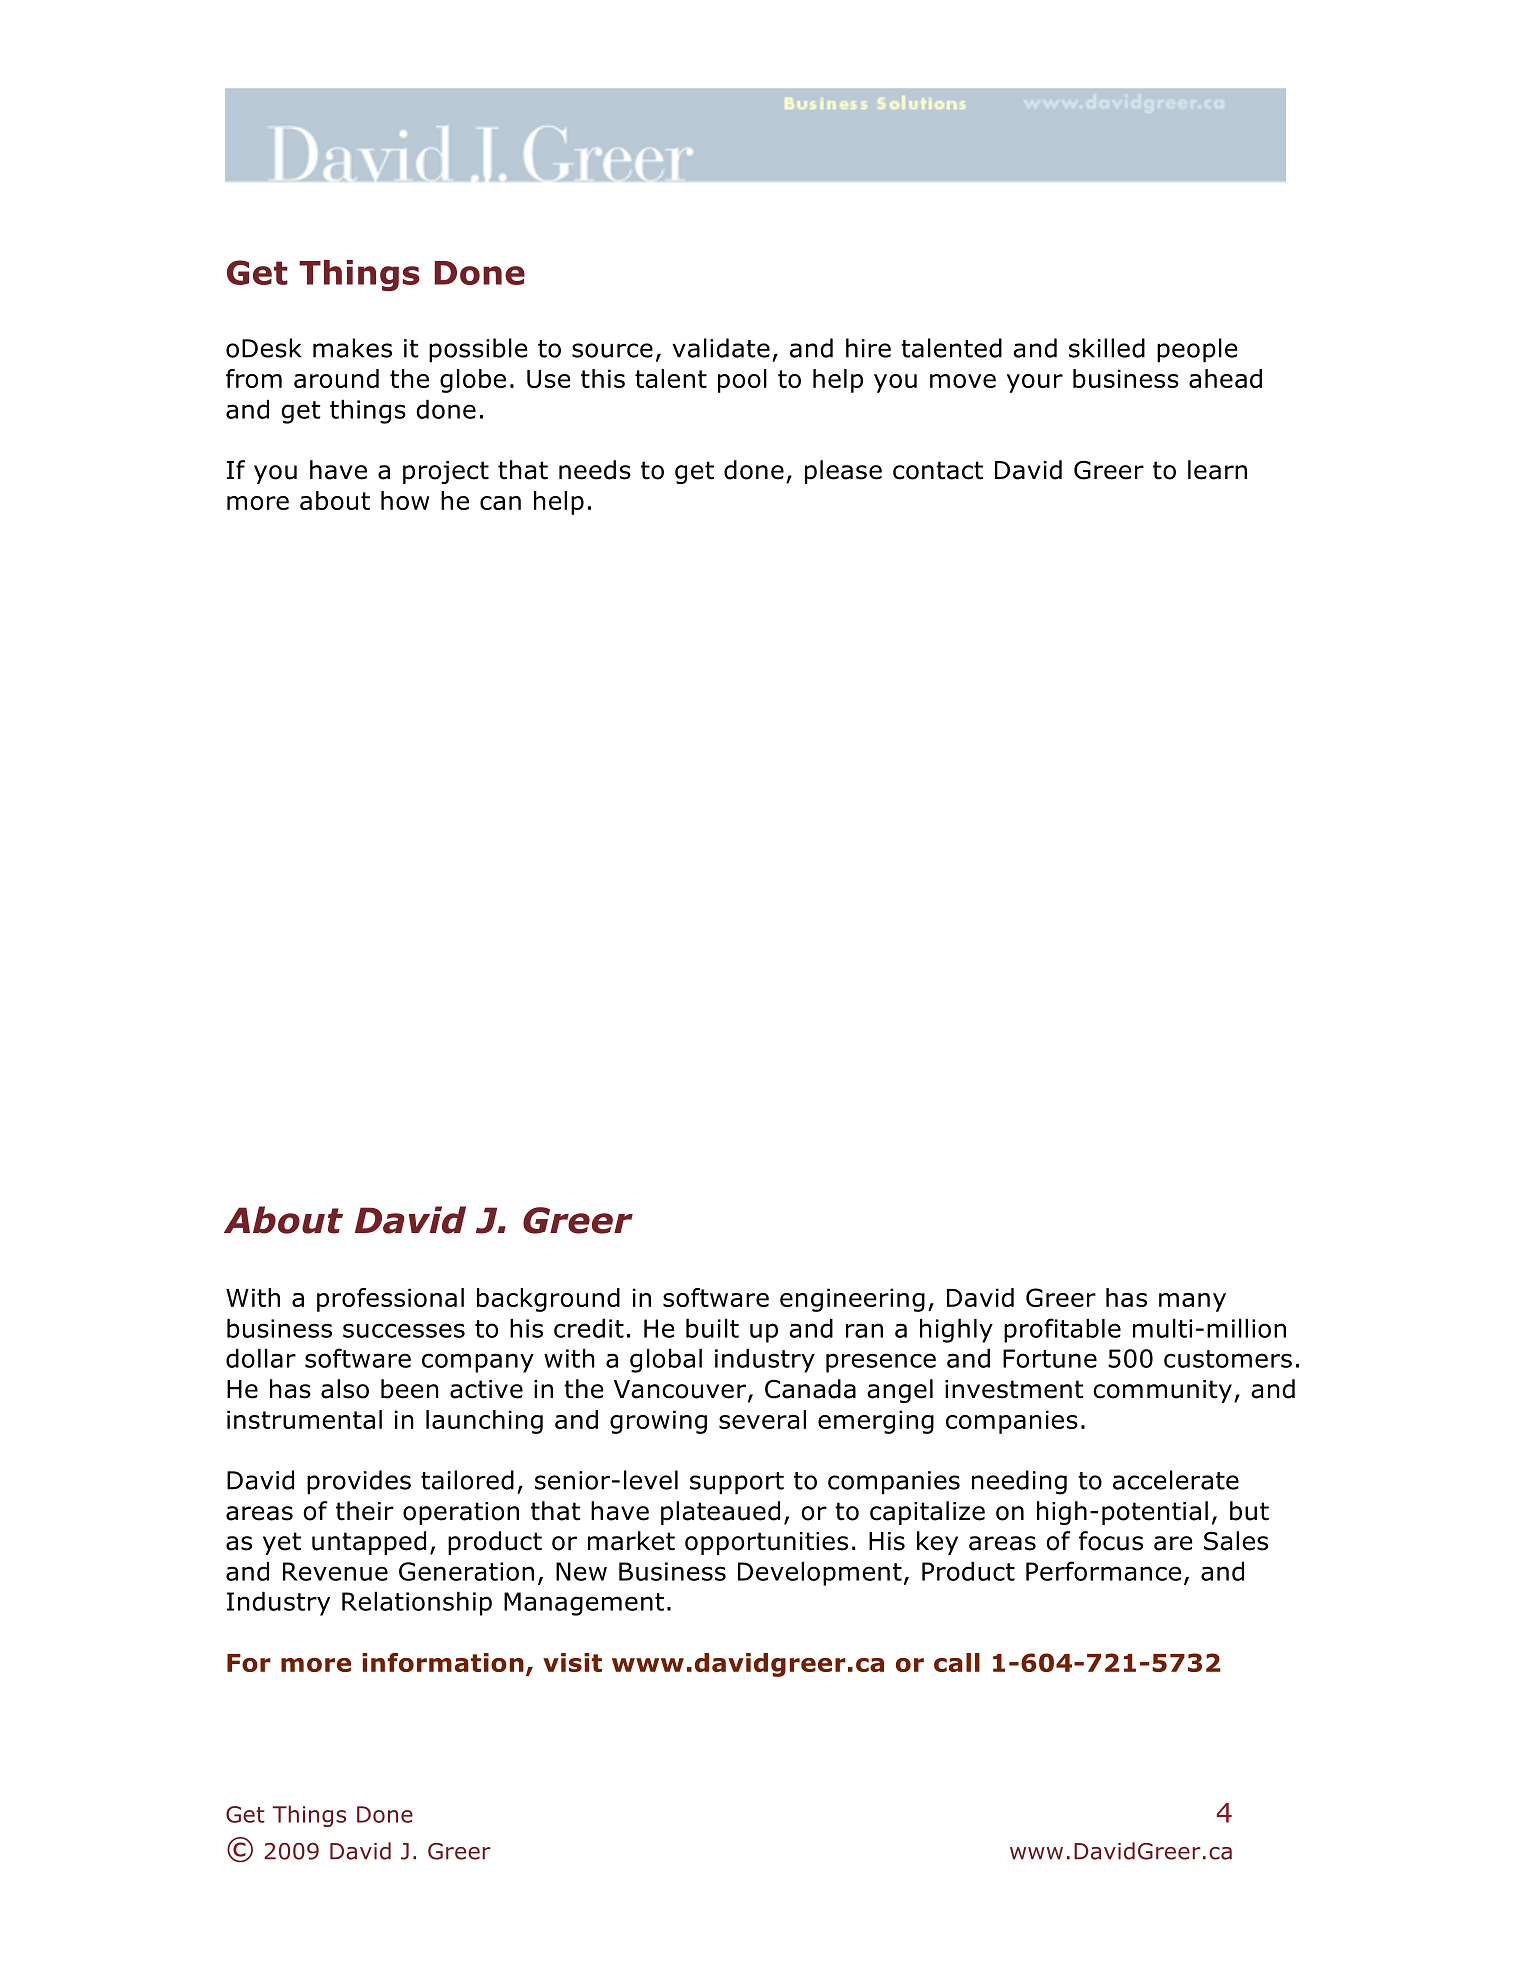 The width and height of the document is (1531, 1981). I want to click on professional, so click(390, 1300).
